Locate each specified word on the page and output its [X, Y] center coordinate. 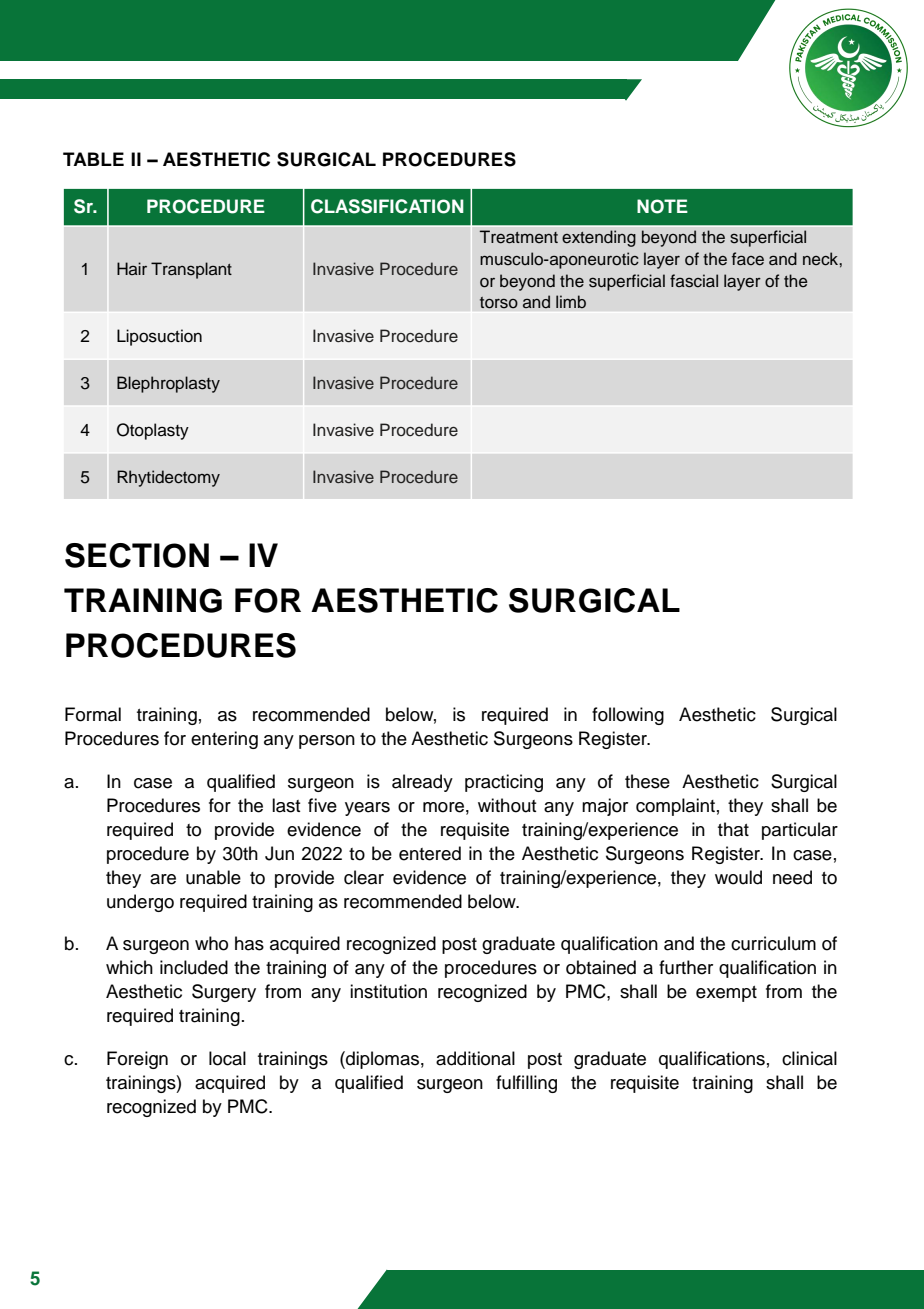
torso [499, 303]
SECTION [137, 555]
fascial [694, 281]
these [647, 781]
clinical [809, 1058]
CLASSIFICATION [387, 206]
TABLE [93, 159]
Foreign [137, 1060]
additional [475, 1058]
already [422, 783]
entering [224, 740]
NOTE [662, 206]
